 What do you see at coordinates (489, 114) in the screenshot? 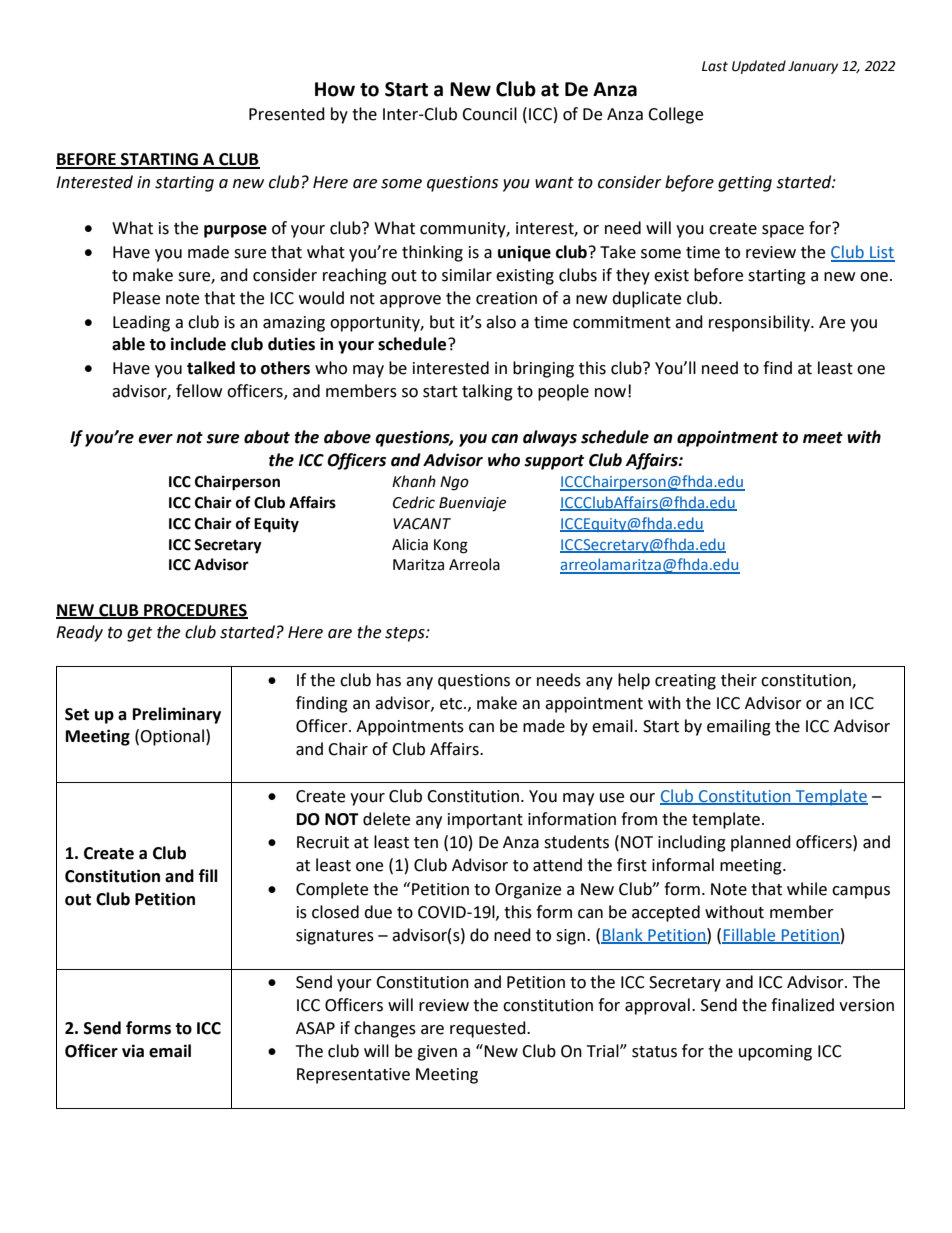
I see `Council` at bounding box center [489, 114].
